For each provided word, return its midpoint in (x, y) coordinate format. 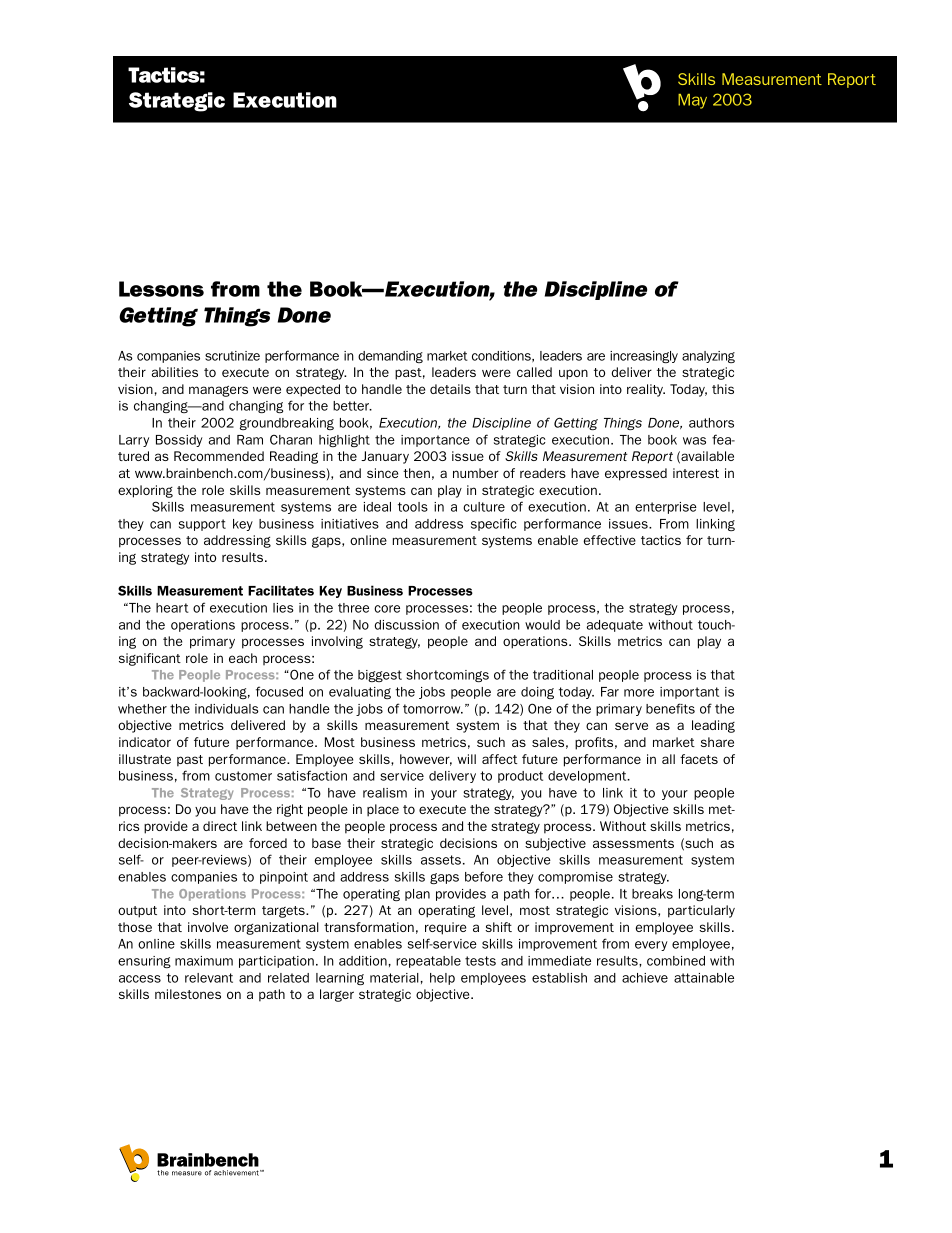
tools (413, 507)
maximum (204, 961)
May (692, 101)
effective (609, 540)
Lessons (161, 289)
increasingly (644, 357)
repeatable (428, 962)
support (202, 525)
